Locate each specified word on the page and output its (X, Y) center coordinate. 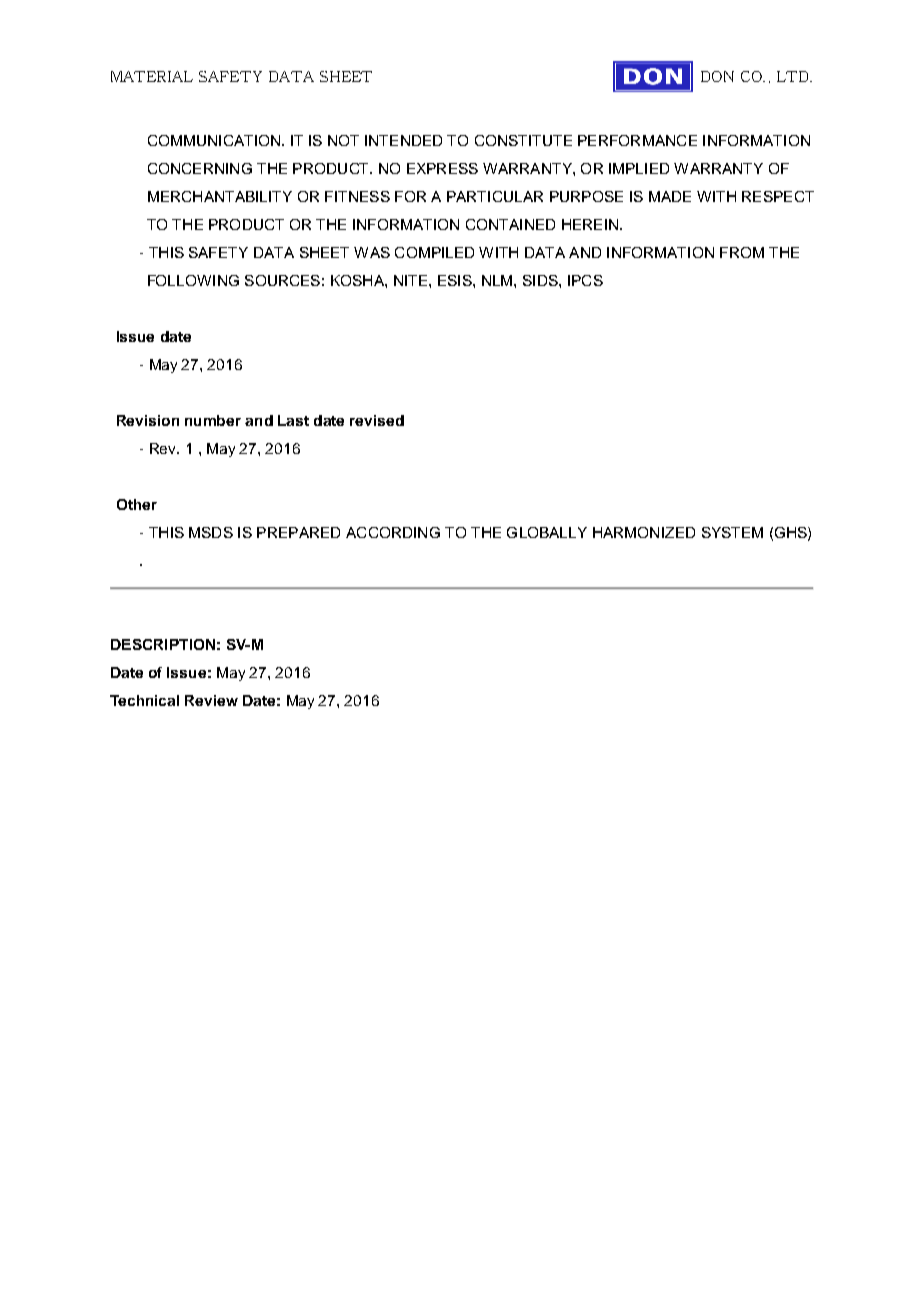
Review (211, 700)
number (213, 420)
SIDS (541, 280)
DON (717, 76)
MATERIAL (152, 76)
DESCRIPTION (163, 644)
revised (377, 420)
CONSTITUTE (523, 140)
